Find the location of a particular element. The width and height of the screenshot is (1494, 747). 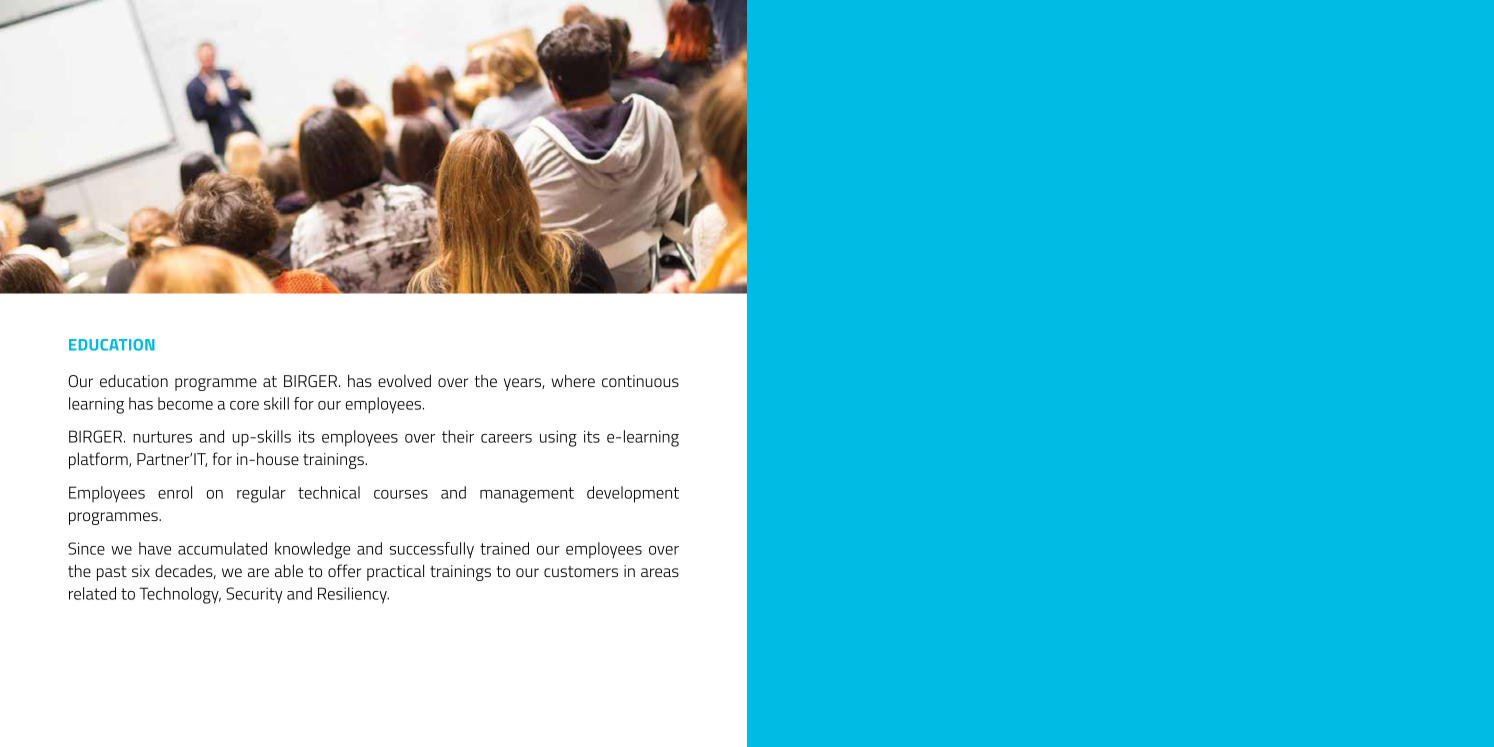

evolved is located at coordinates (404, 380).
